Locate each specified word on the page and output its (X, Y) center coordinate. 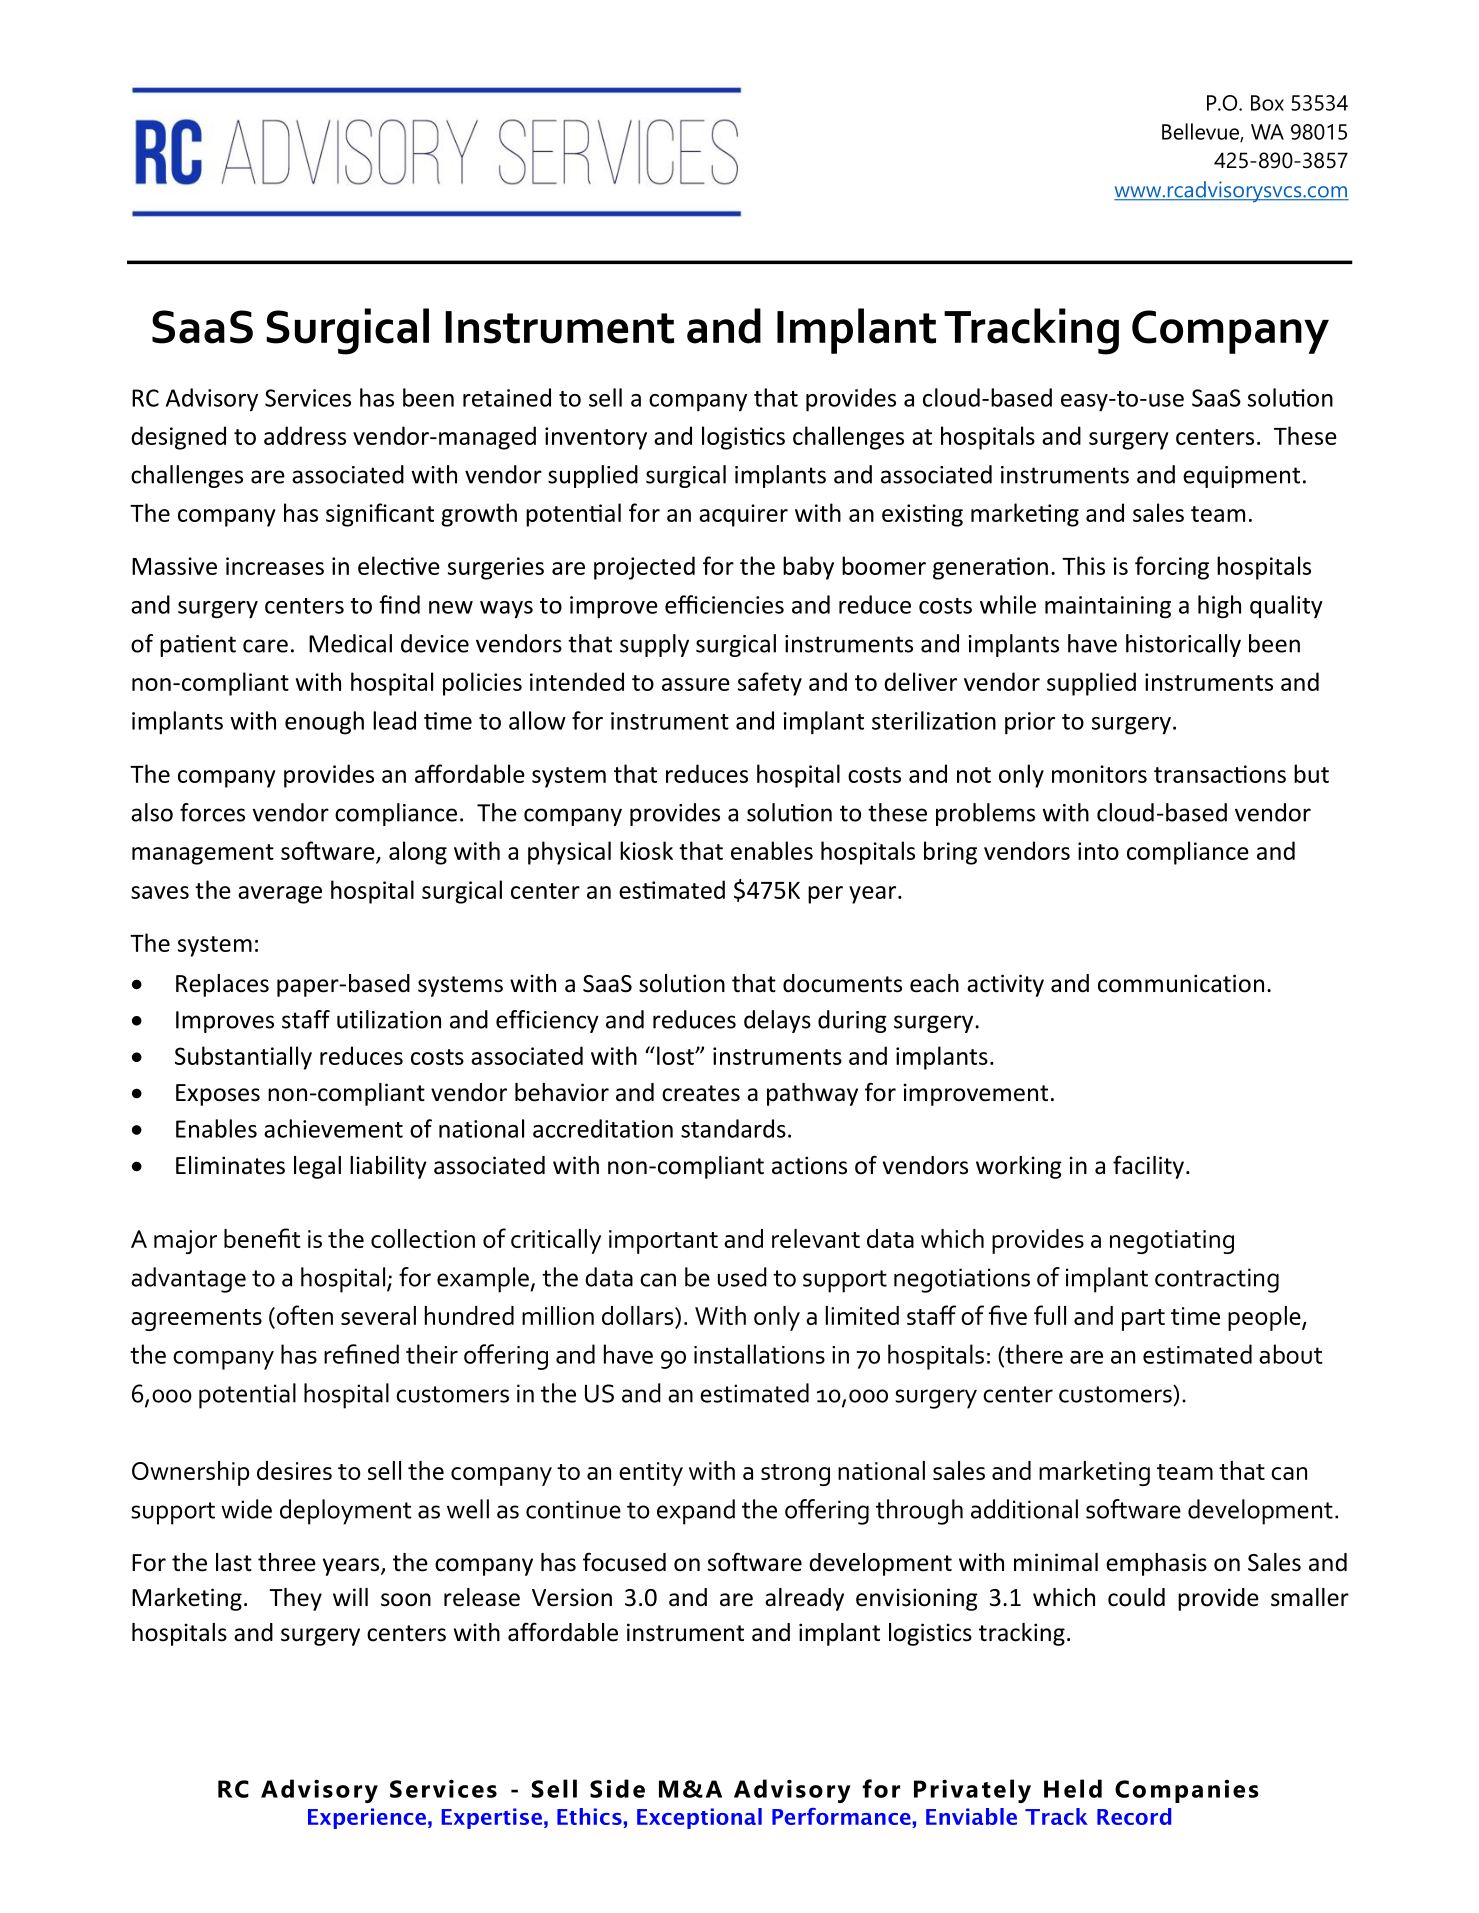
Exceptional (699, 1818)
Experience (367, 1818)
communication (1181, 983)
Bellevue (1201, 132)
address (305, 435)
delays (777, 1021)
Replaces (222, 985)
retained (507, 397)
